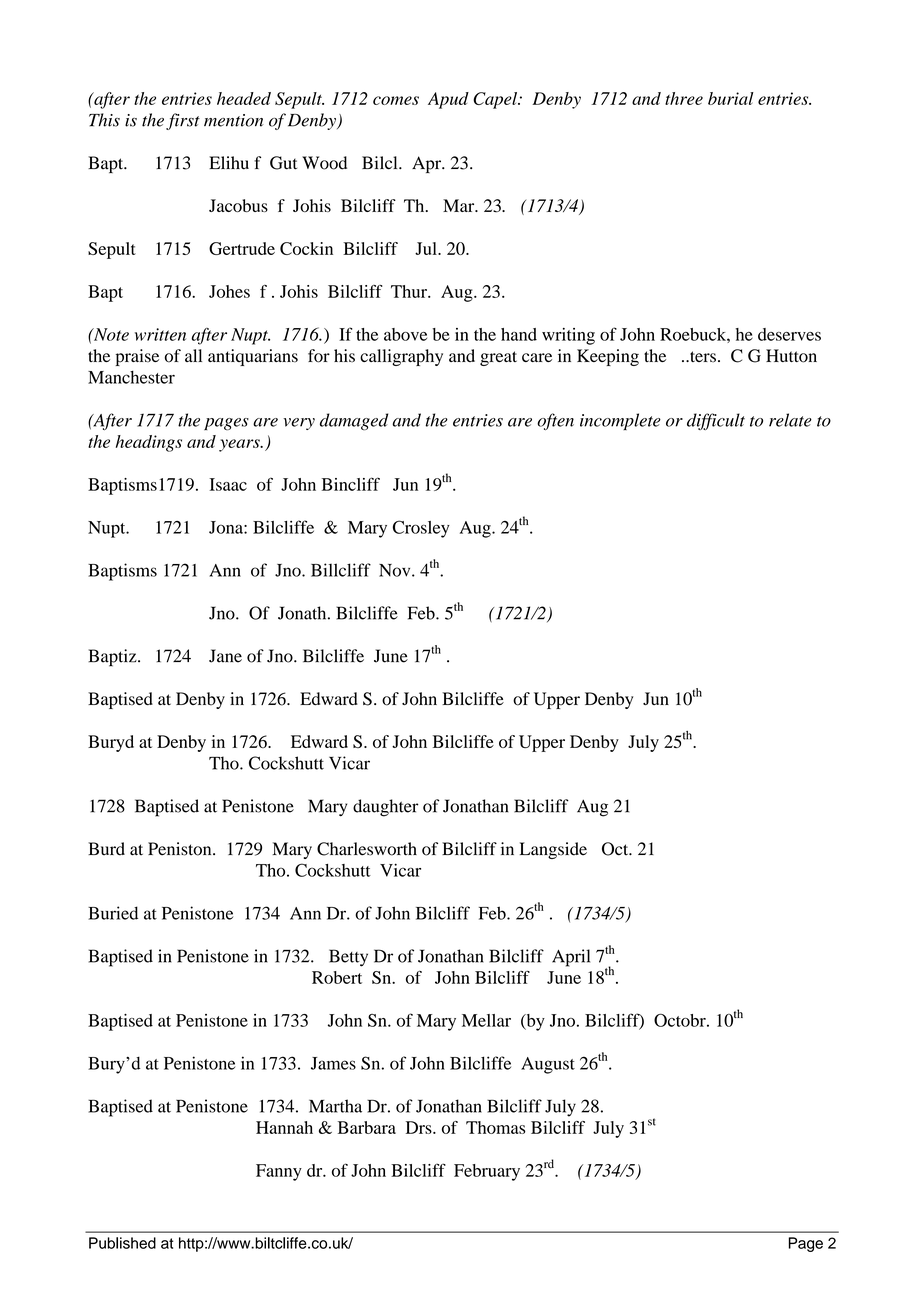  Describe the element at coordinates (396, 100) in the document. I see `comes` at that location.
